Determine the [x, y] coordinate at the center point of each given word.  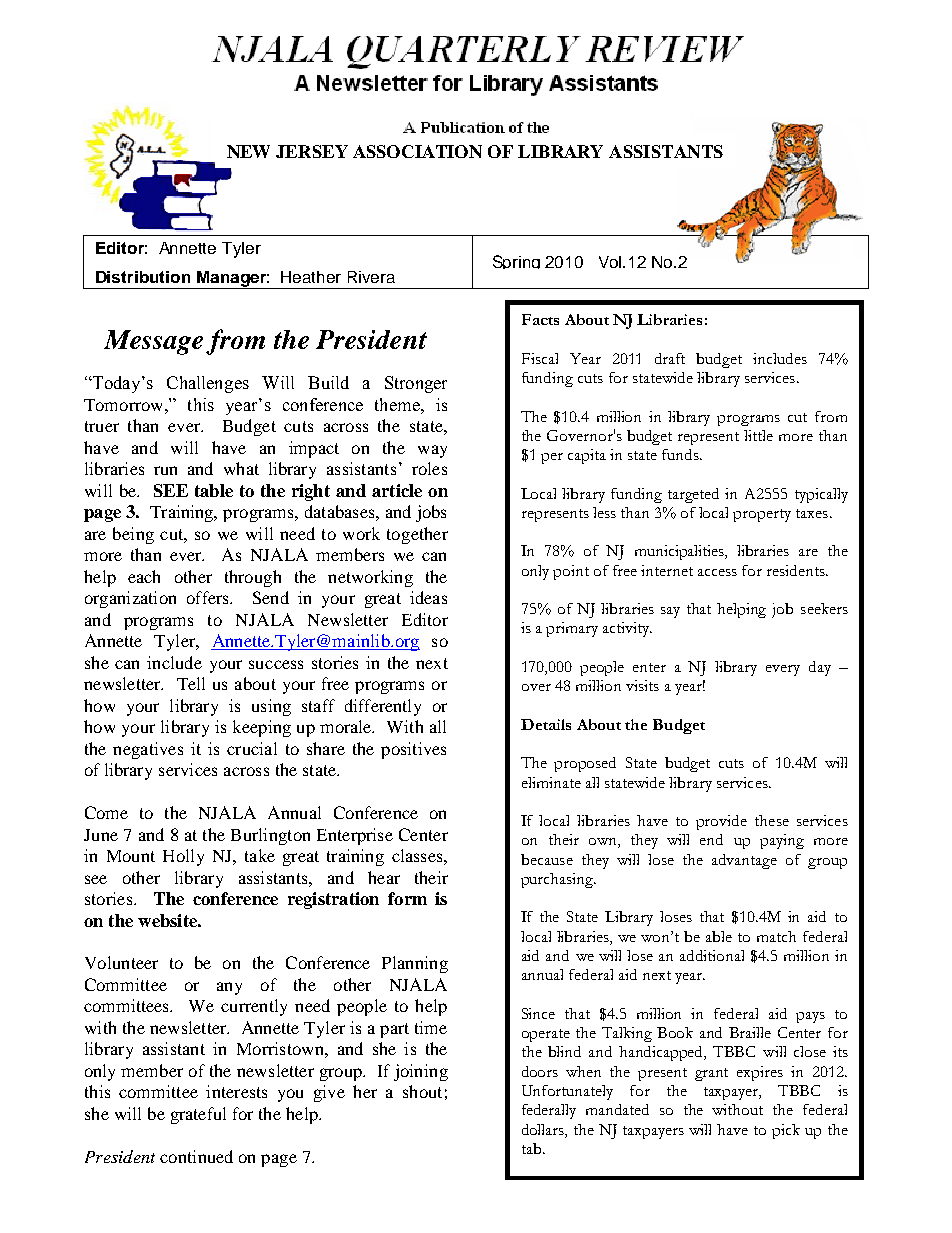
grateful [198, 1115]
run [165, 470]
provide [721, 822]
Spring [516, 262]
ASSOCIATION [417, 151]
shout [422, 1091]
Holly [183, 857]
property [762, 515]
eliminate [551, 782]
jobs [431, 513]
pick [786, 1131]
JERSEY [312, 151]
